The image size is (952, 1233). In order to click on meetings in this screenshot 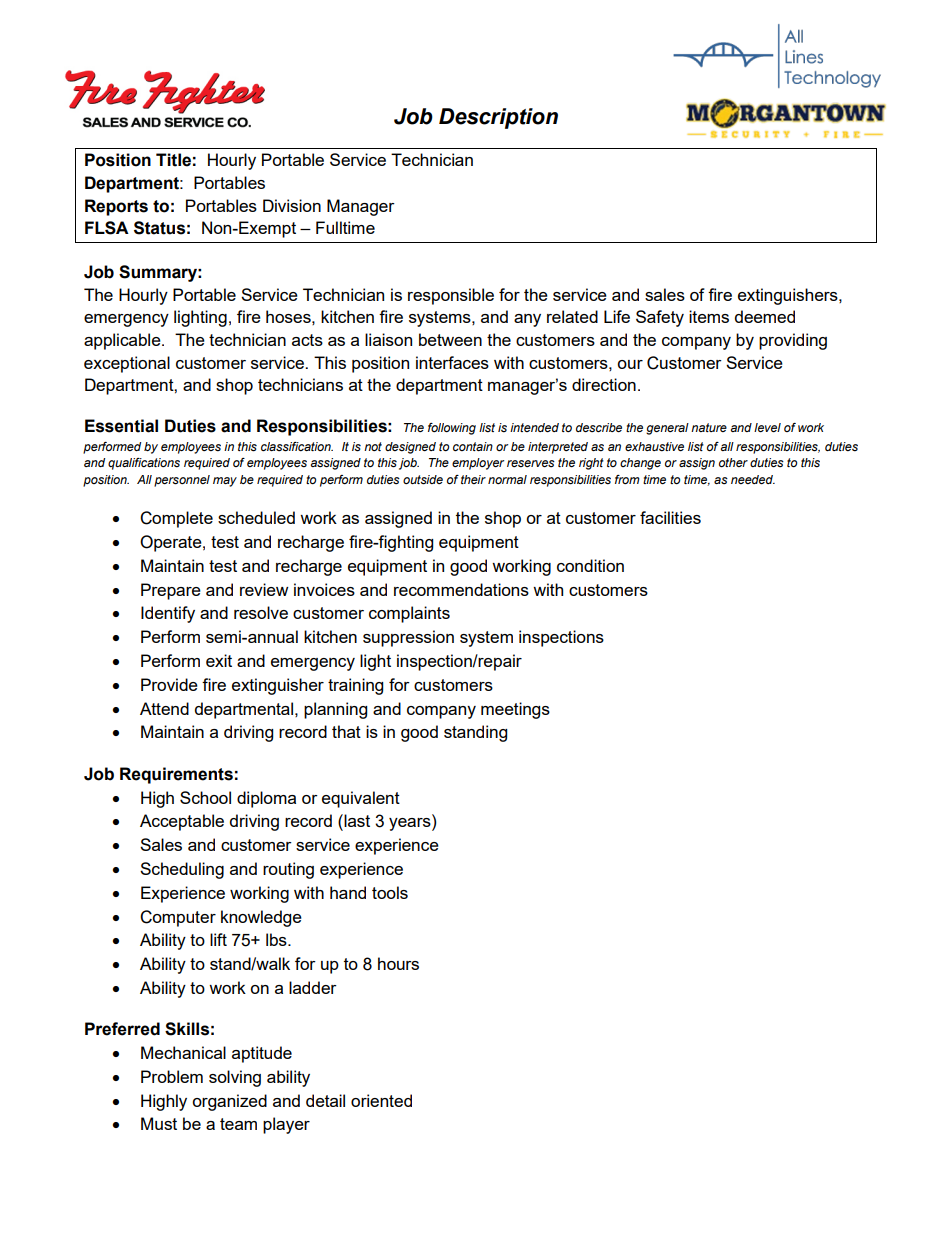, I will do `click(515, 710)`.
